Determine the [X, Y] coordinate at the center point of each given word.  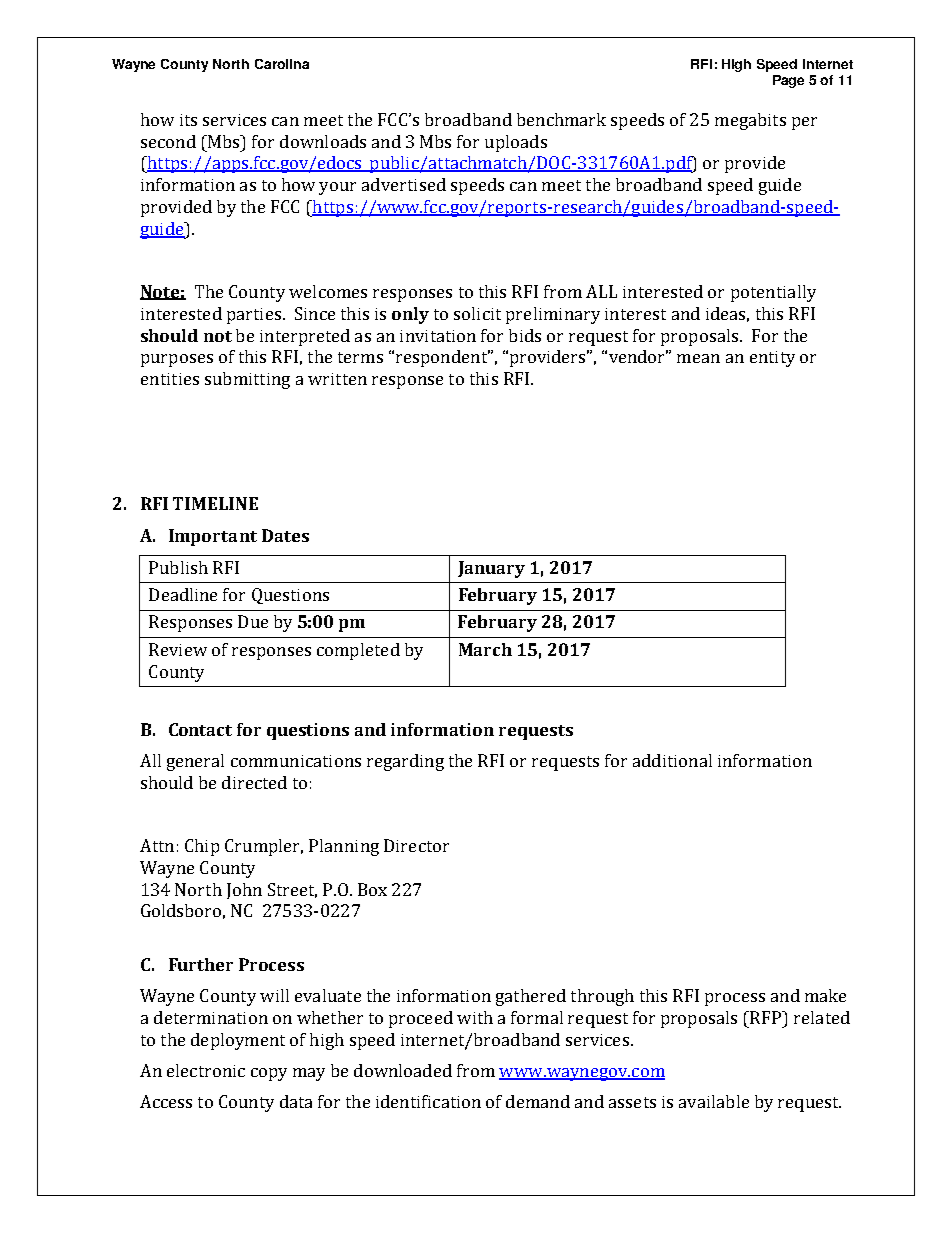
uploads [516, 143]
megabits [750, 121]
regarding [405, 762]
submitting [247, 380]
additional [672, 760]
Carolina [282, 64]
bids [525, 335]
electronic [206, 1070]
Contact [200, 729]
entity [772, 359]
